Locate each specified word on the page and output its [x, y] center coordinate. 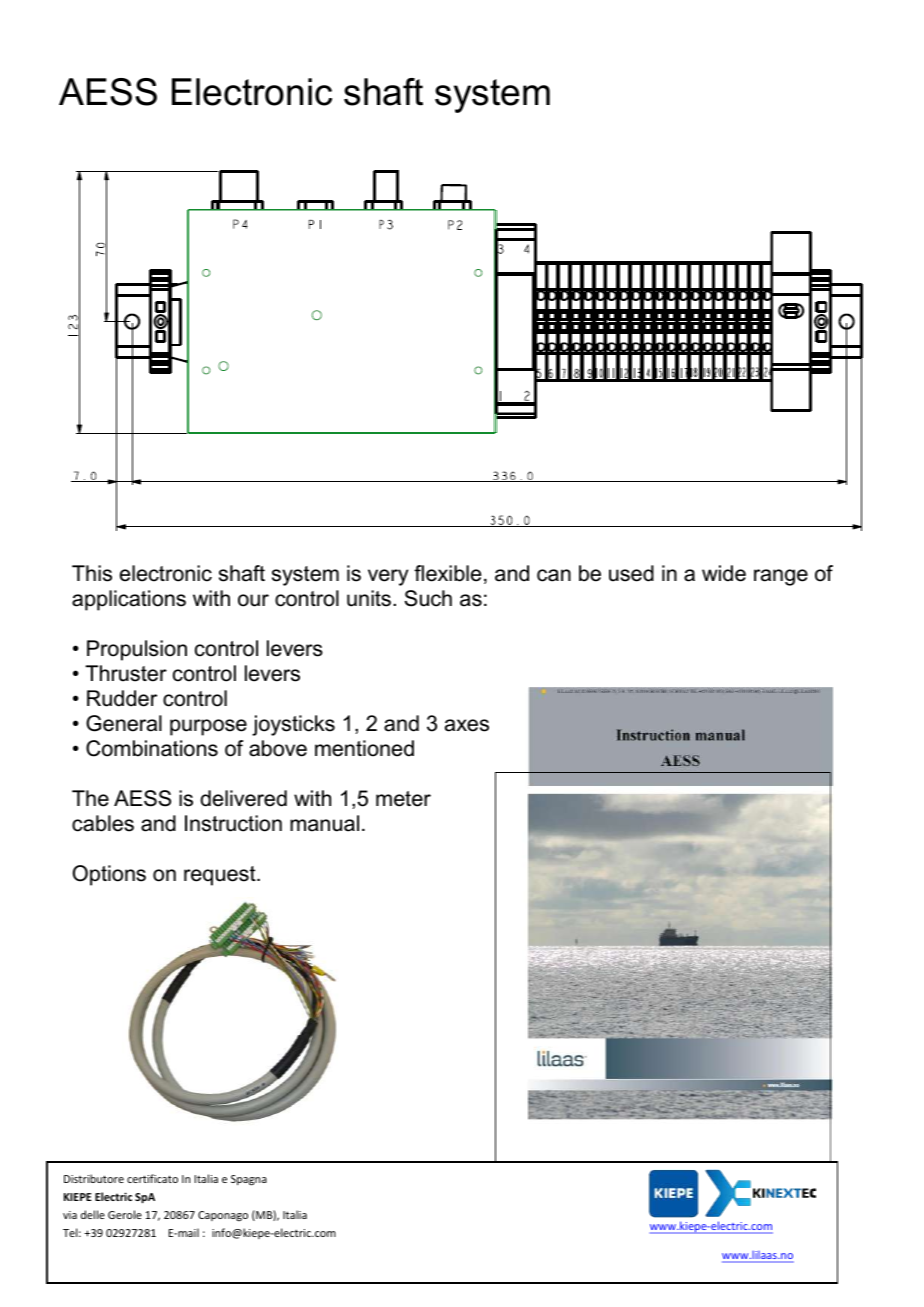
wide [724, 573]
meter [403, 799]
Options [109, 875]
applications [129, 600]
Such [428, 598]
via [70, 1215]
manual [324, 823]
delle [93, 1214]
